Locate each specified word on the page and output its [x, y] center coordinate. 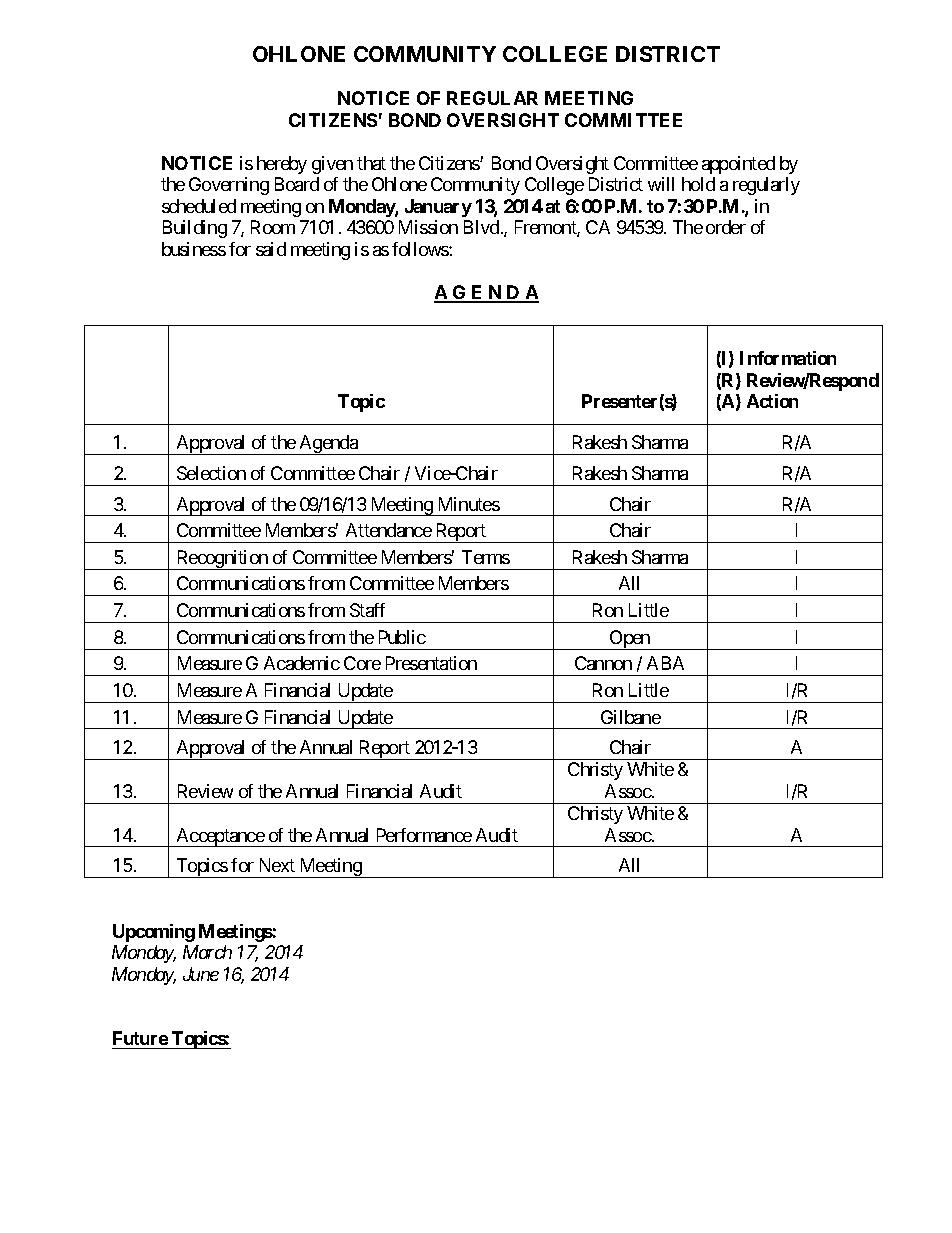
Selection [211, 473]
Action [772, 401]
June [201, 974]
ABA [665, 663]
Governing [229, 186]
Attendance [389, 530]
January [438, 208]
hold [698, 184]
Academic [302, 663]
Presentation [431, 663]
